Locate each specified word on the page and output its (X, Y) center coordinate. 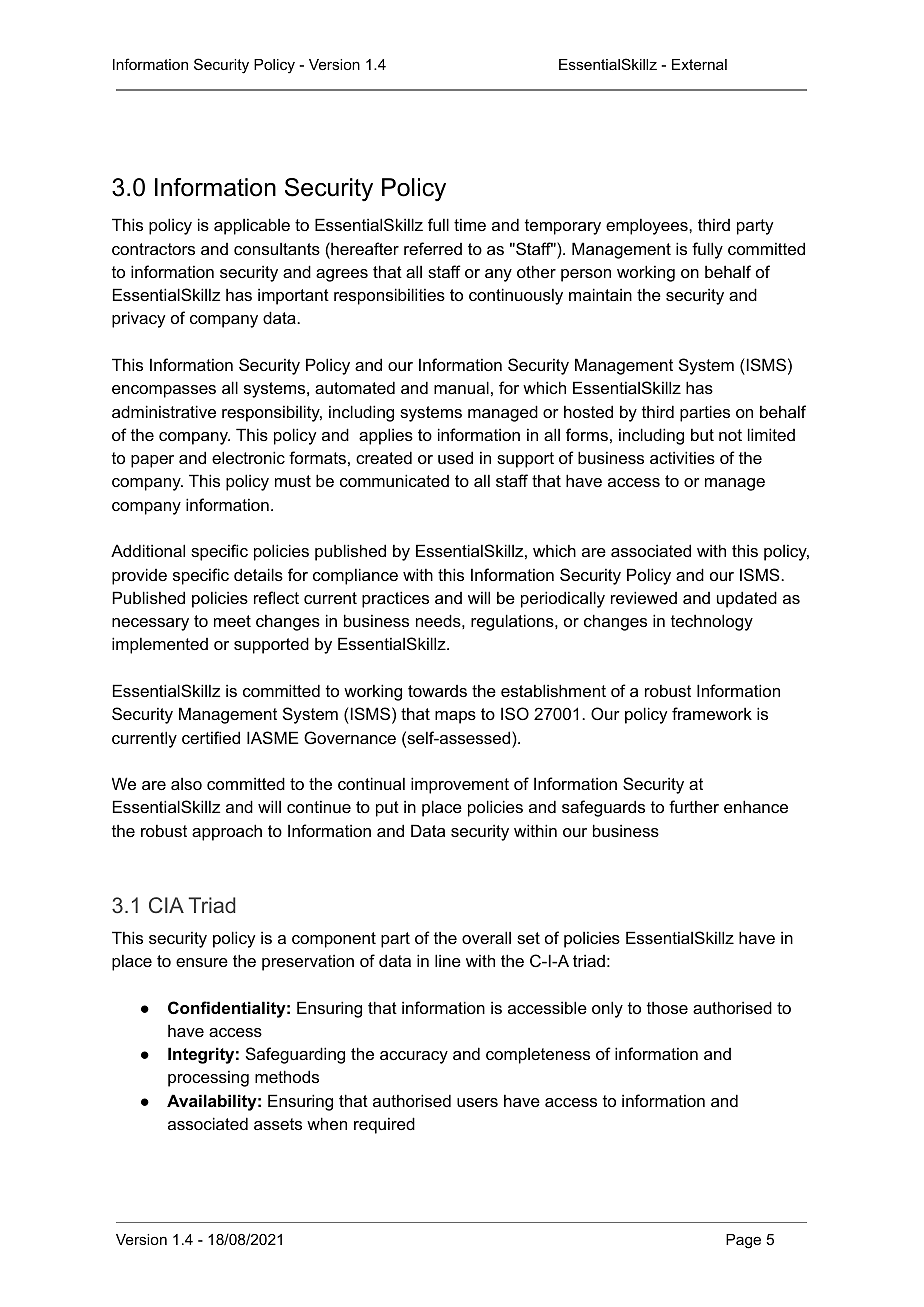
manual (461, 387)
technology (712, 622)
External (699, 64)
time (470, 224)
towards (437, 691)
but (702, 434)
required (384, 1125)
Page (743, 1241)
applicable (252, 226)
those (667, 1007)
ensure (202, 962)
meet (232, 621)
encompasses (164, 391)
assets (278, 1124)
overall (486, 937)
